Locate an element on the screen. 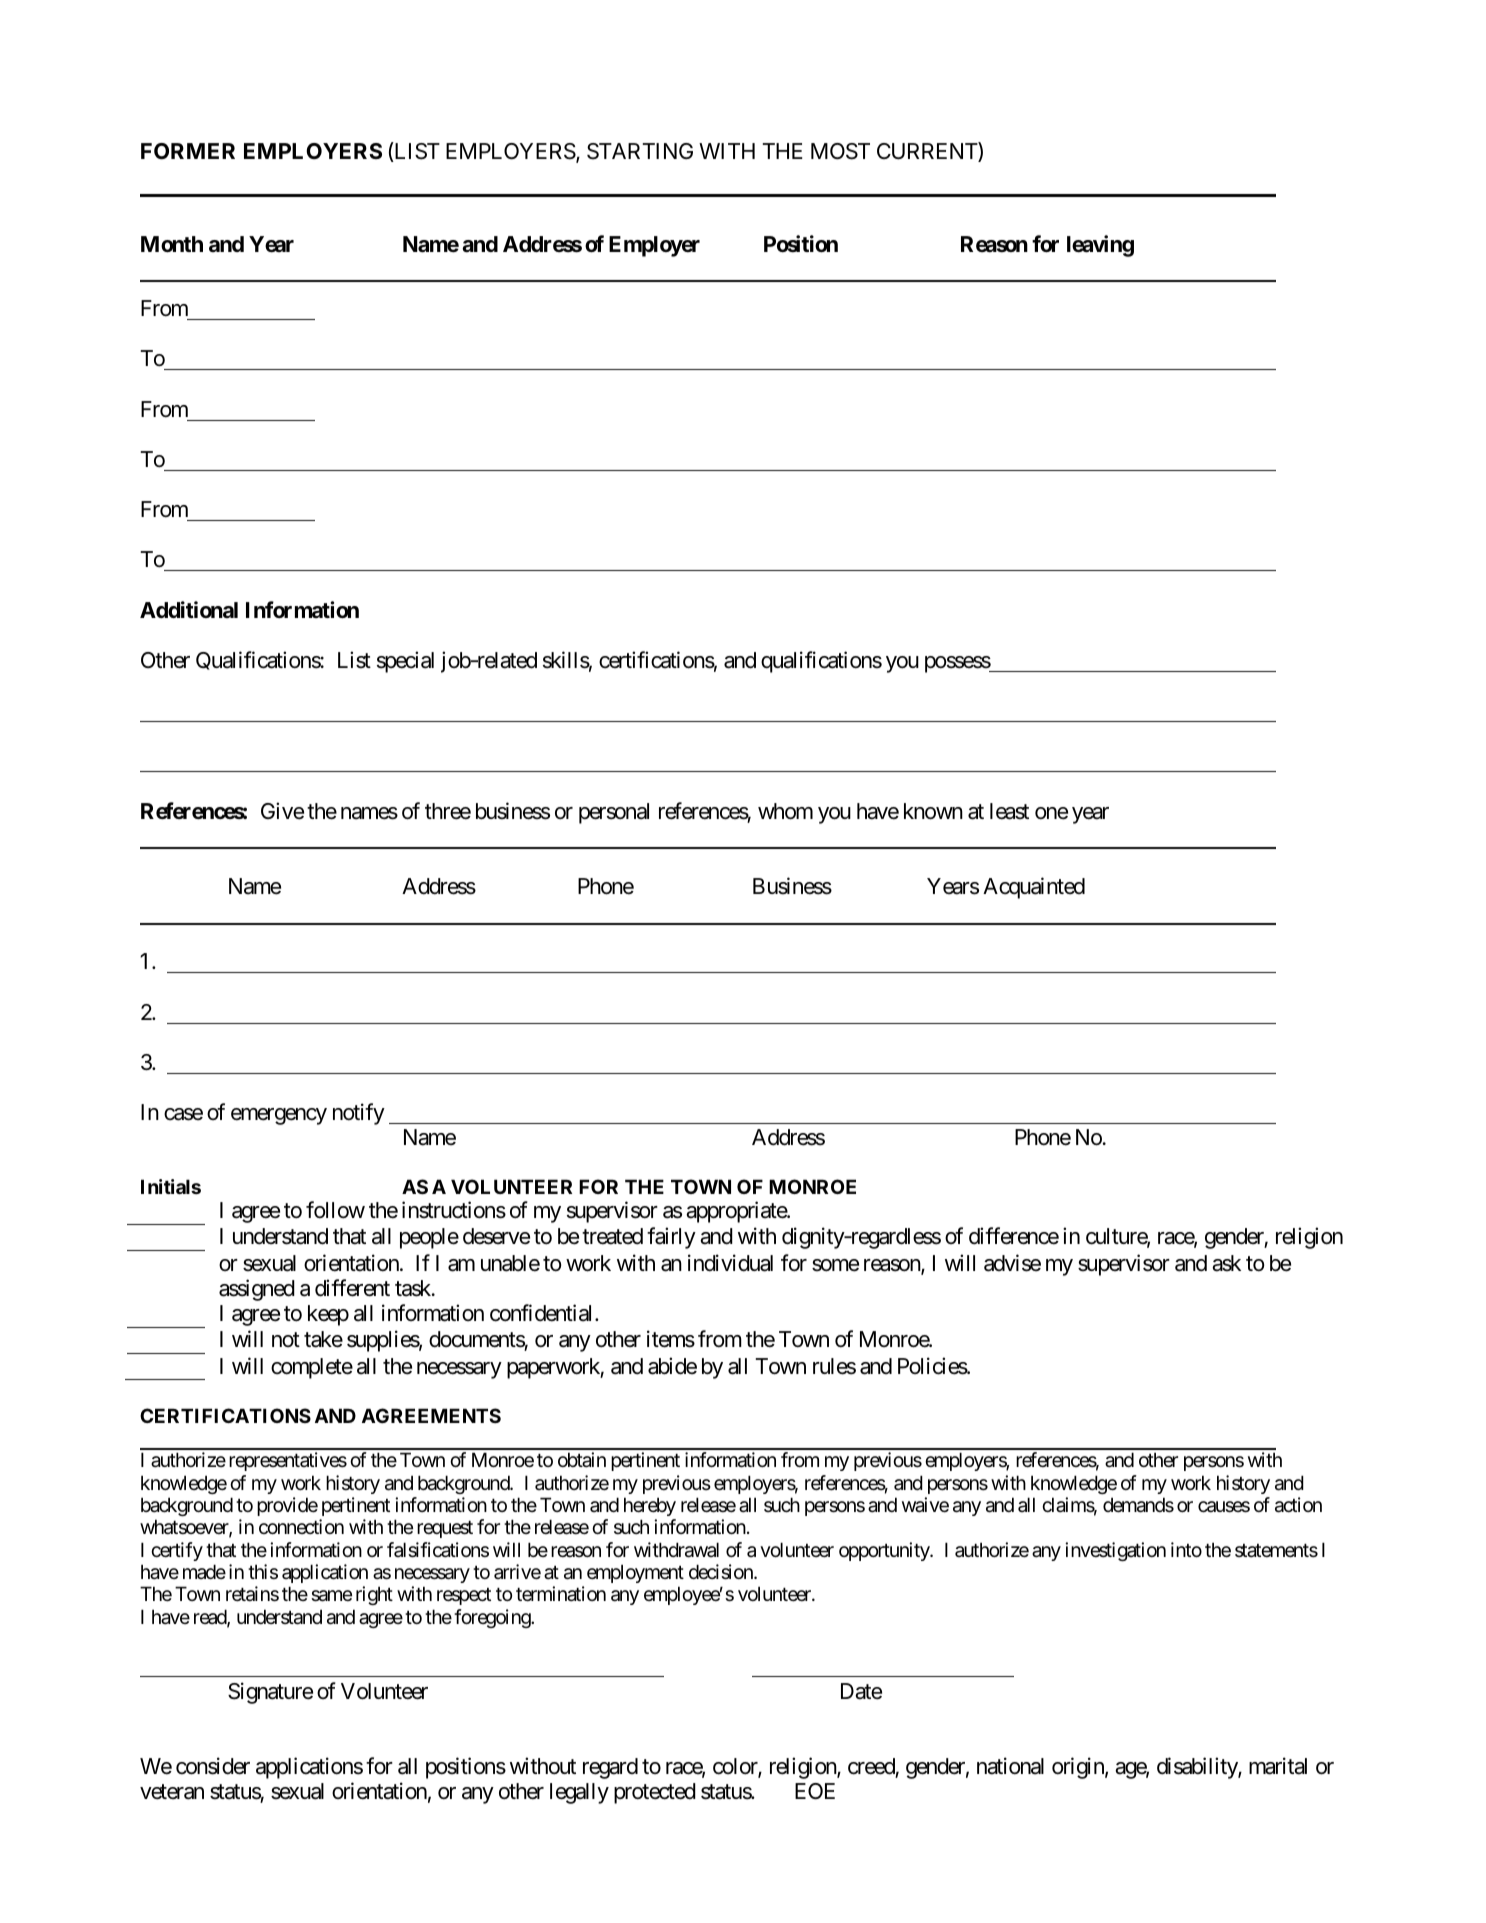 This screenshot has width=1486, height=1923. Acquainted is located at coordinates (1034, 888).
